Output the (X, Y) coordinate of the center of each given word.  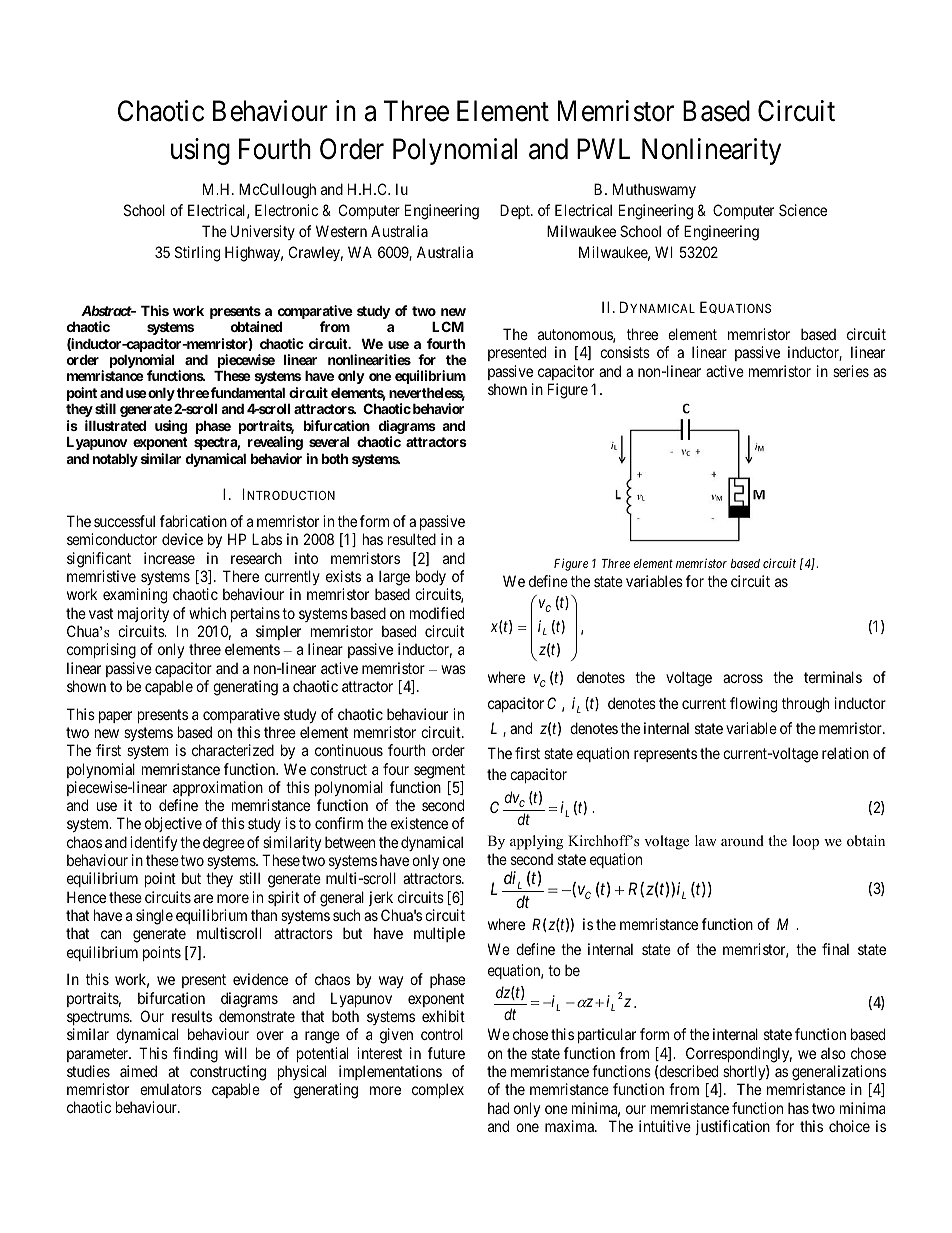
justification (733, 1127)
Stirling (197, 254)
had (498, 1108)
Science (803, 210)
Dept (516, 211)
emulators (171, 1089)
